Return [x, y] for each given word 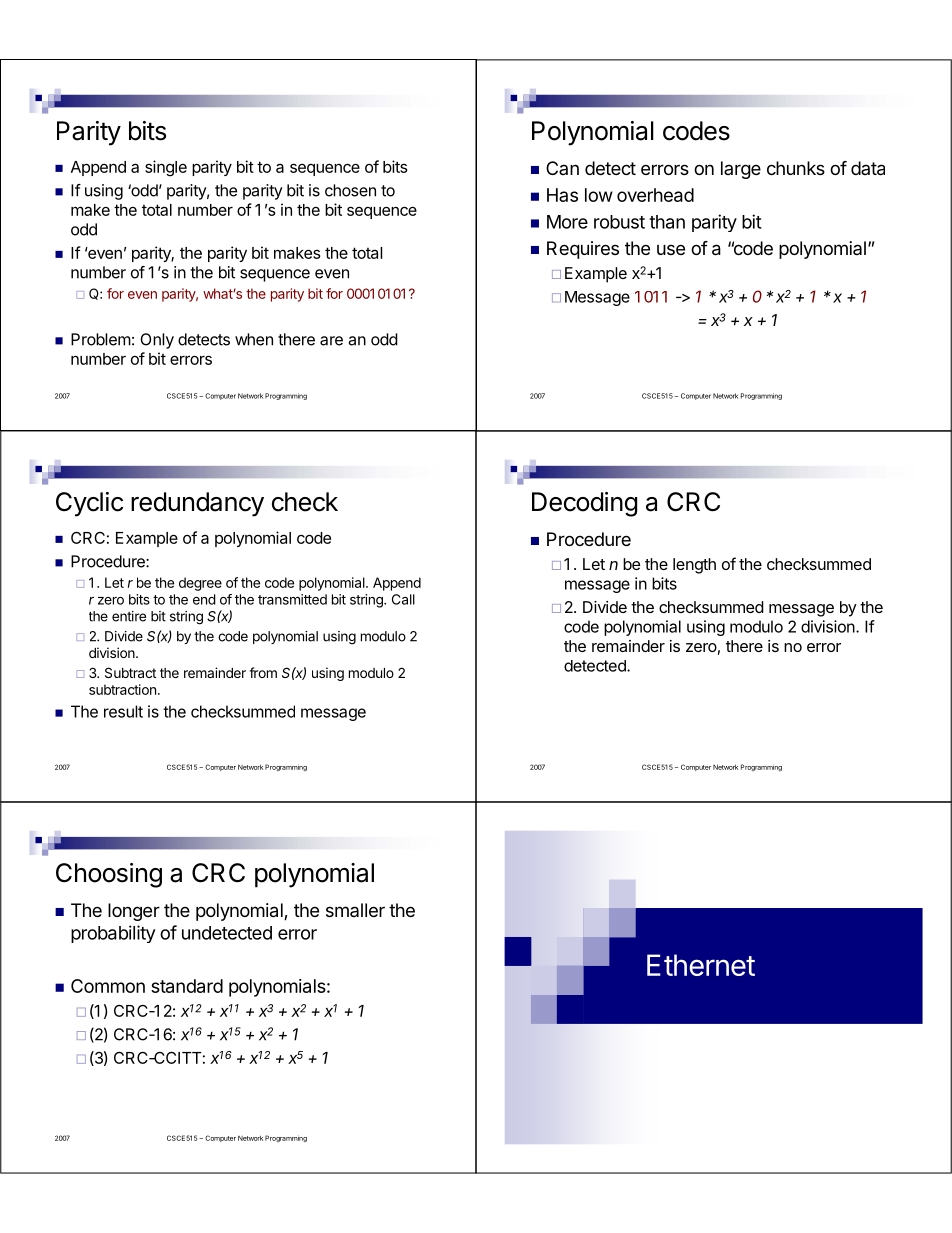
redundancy [197, 504]
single [166, 168]
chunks [796, 168]
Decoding [584, 504]
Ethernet [701, 965]
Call [403, 599]
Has [562, 195]
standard [187, 986]
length [694, 566]
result [123, 711]
